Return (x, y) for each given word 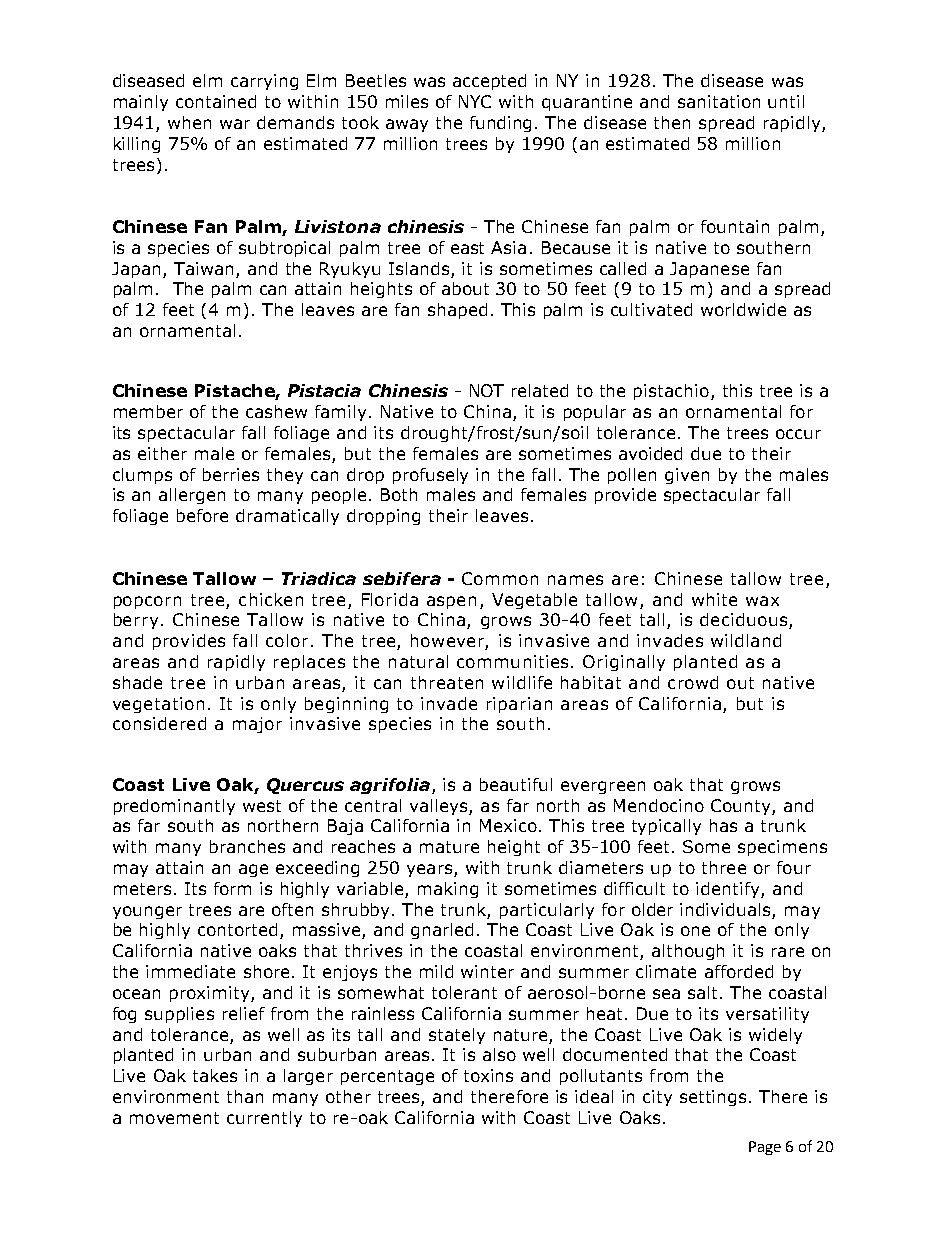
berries (231, 474)
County (742, 807)
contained (216, 101)
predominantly (174, 807)
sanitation (719, 101)
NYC (475, 101)
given (687, 476)
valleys (440, 807)
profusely (430, 476)
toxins (488, 1075)
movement (174, 1118)
